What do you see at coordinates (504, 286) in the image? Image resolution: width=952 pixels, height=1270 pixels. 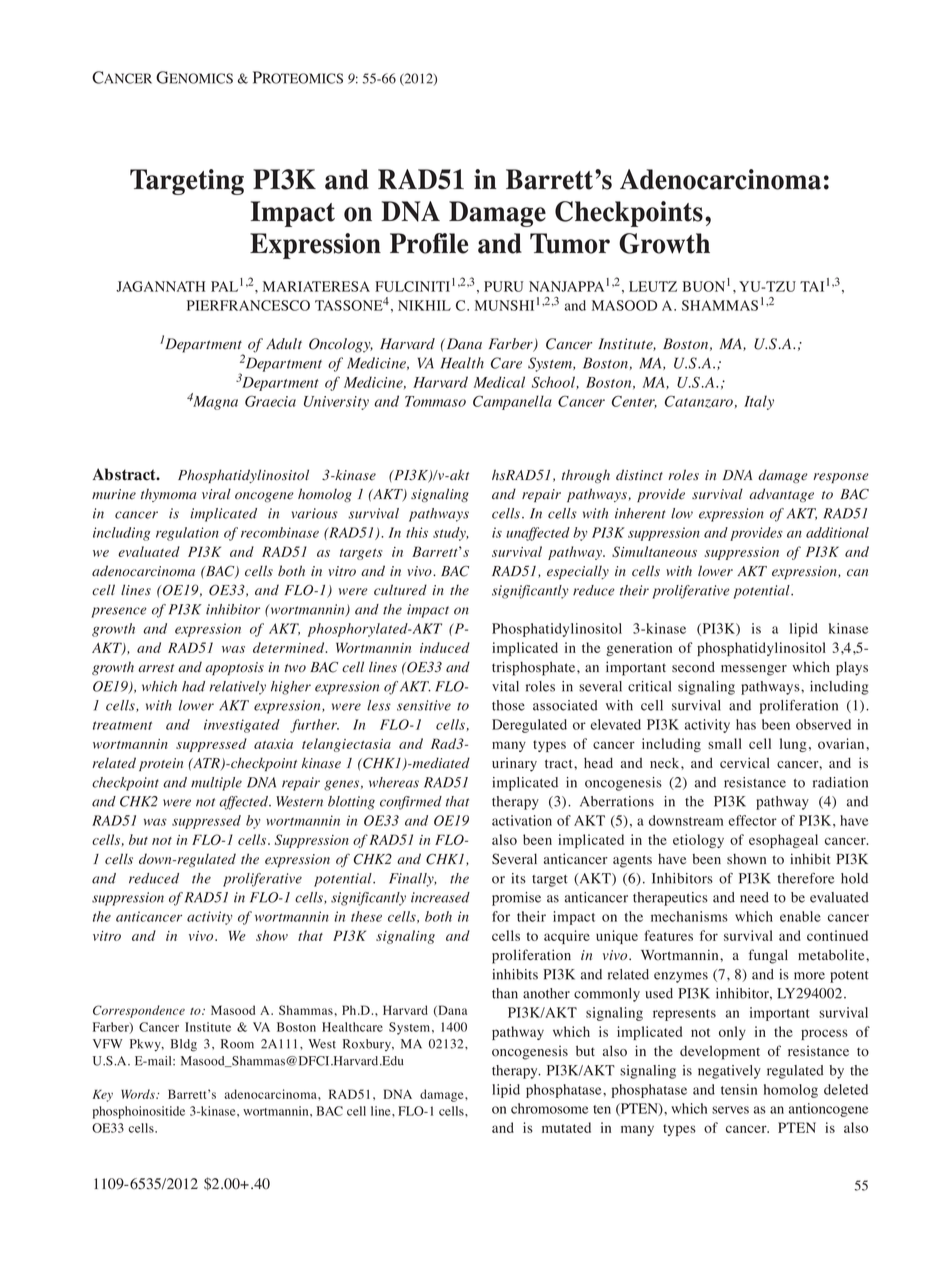 I see `PURU` at bounding box center [504, 286].
